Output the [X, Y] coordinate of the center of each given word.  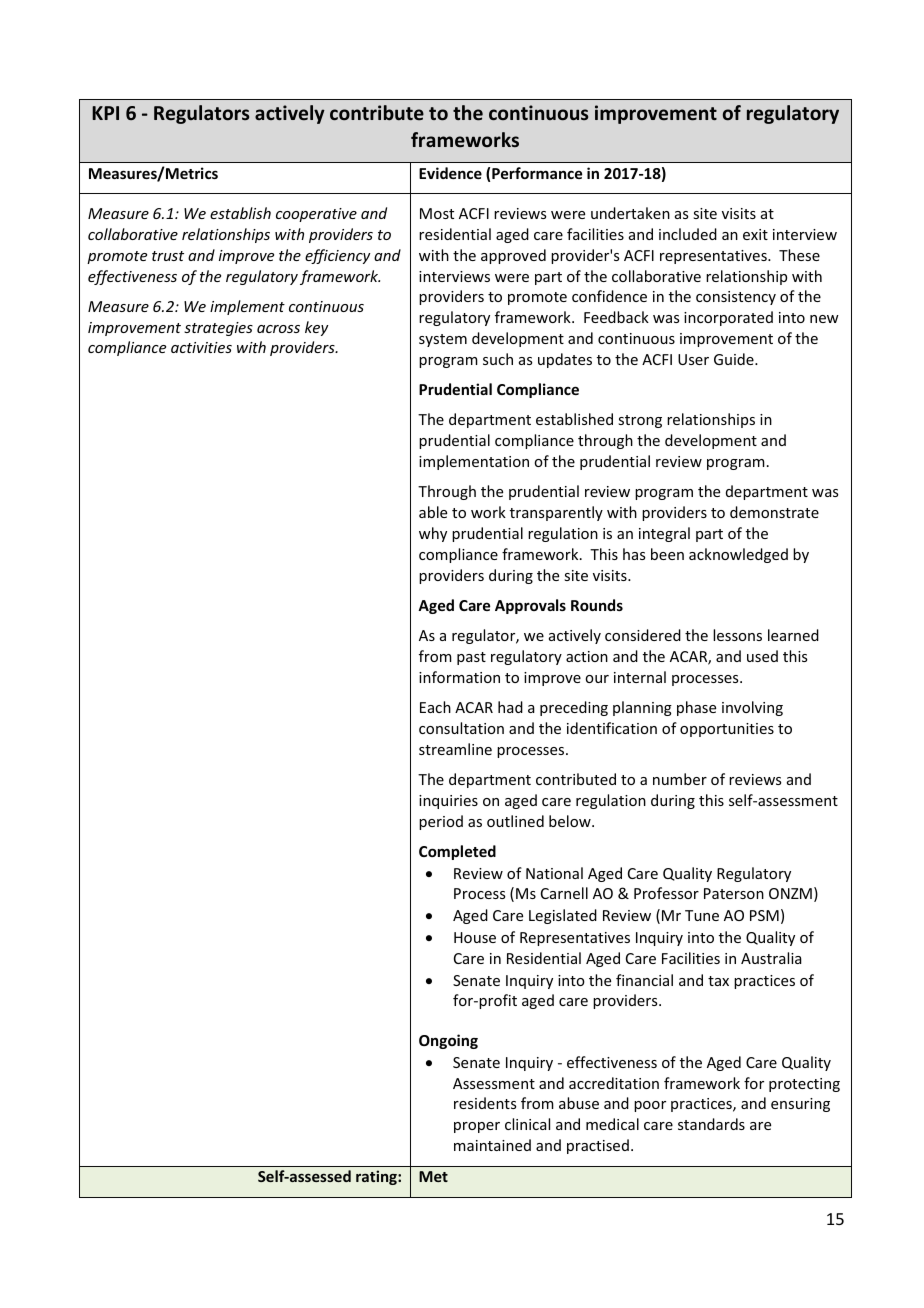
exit [755, 234]
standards [711, 1124]
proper [477, 1127]
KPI [105, 113]
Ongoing [448, 1041]
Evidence [450, 173]
